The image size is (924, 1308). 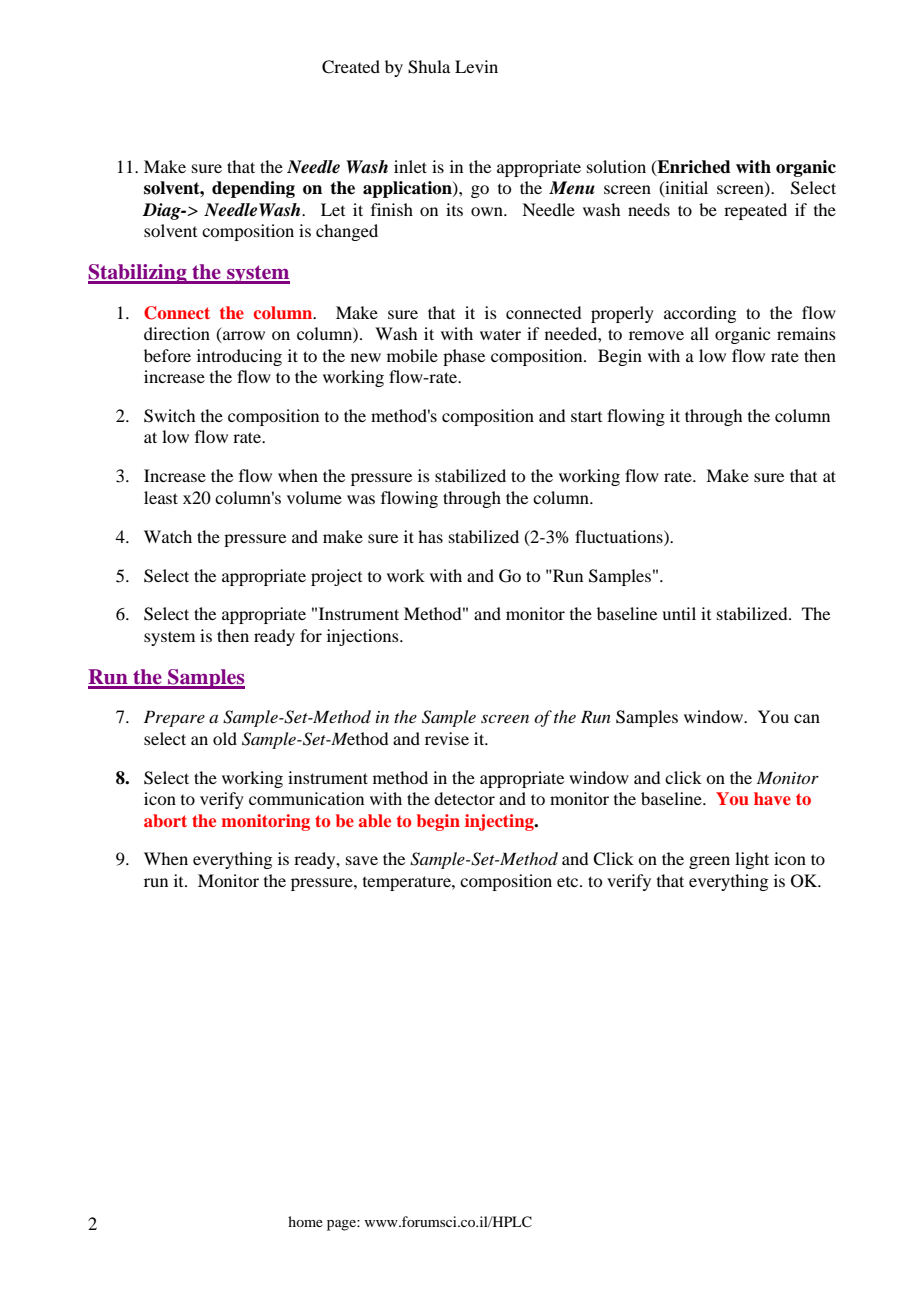 What do you see at coordinates (476, 66) in the screenshot?
I see `Levin` at bounding box center [476, 66].
